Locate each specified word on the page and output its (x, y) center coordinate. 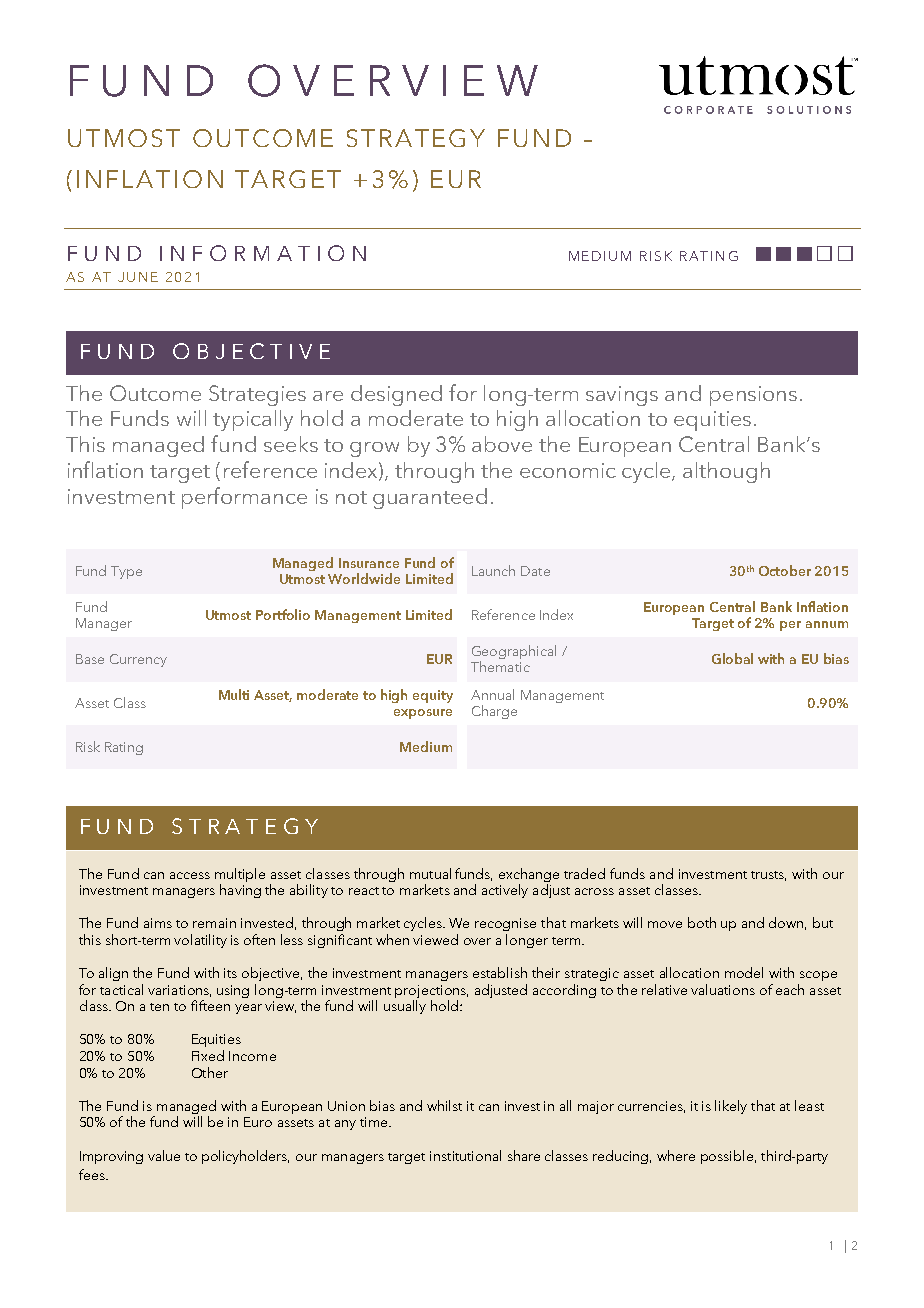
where (676, 1155)
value (164, 1155)
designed (396, 395)
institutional (465, 1155)
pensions (753, 396)
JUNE (138, 277)
